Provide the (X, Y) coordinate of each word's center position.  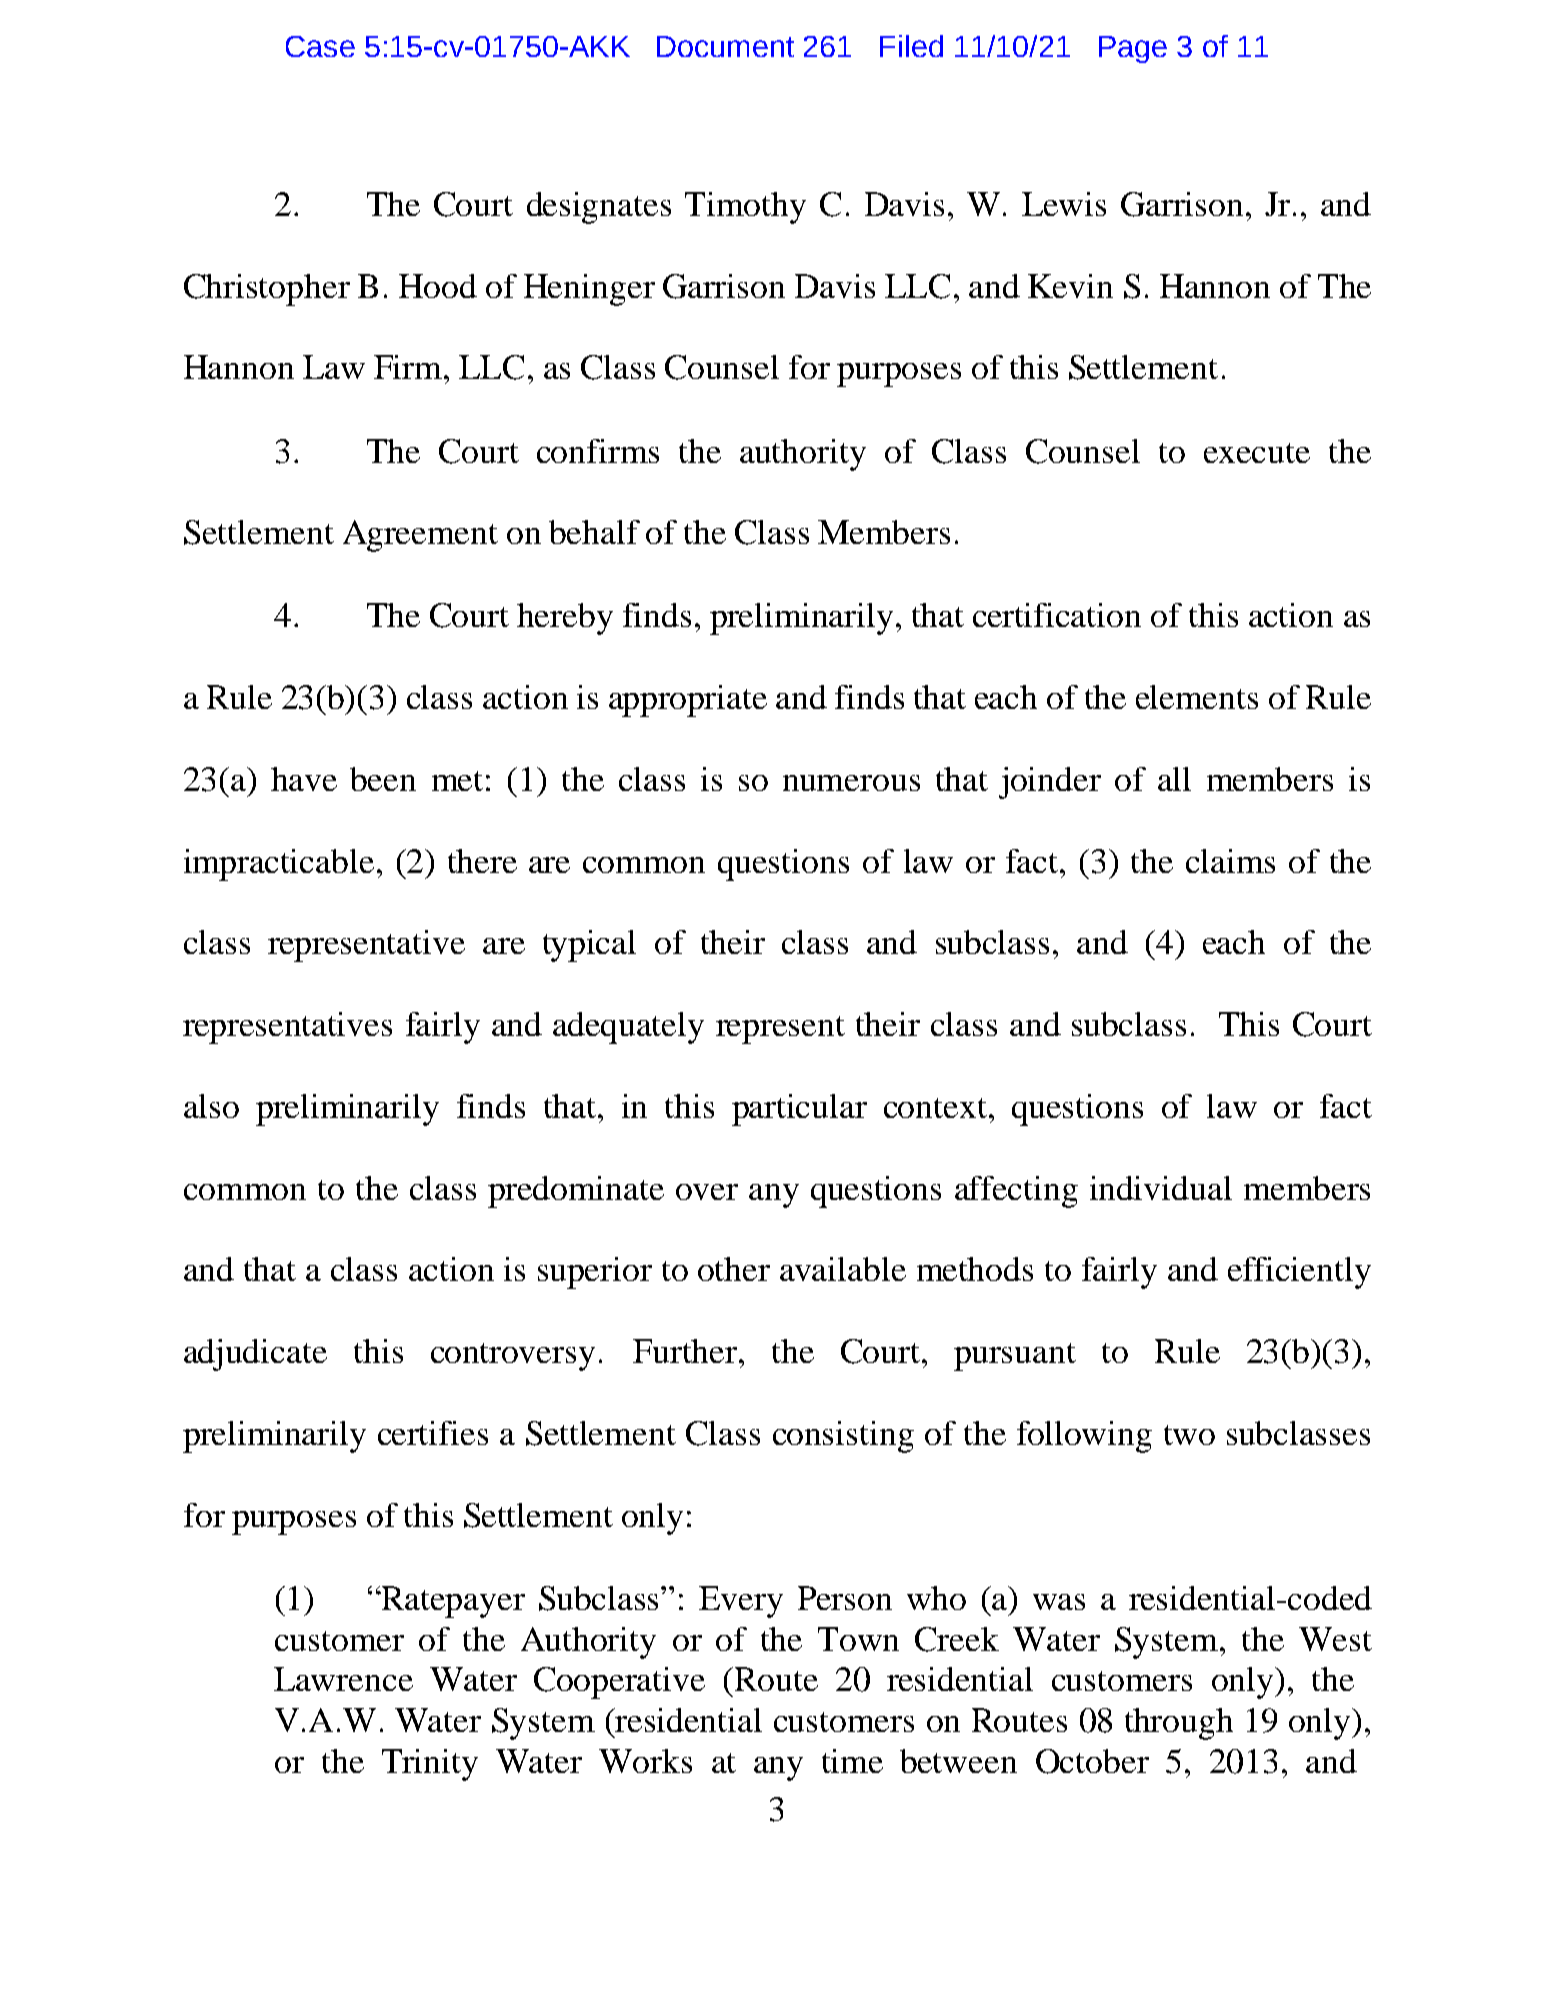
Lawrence (343, 1679)
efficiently (1299, 1273)
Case (320, 46)
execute (1257, 453)
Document (725, 46)
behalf (594, 532)
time (852, 1761)
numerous (851, 783)
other (734, 1269)
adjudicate (255, 1355)
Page (1133, 49)
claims (1230, 861)
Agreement (420, 536)
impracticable (279, 865)
